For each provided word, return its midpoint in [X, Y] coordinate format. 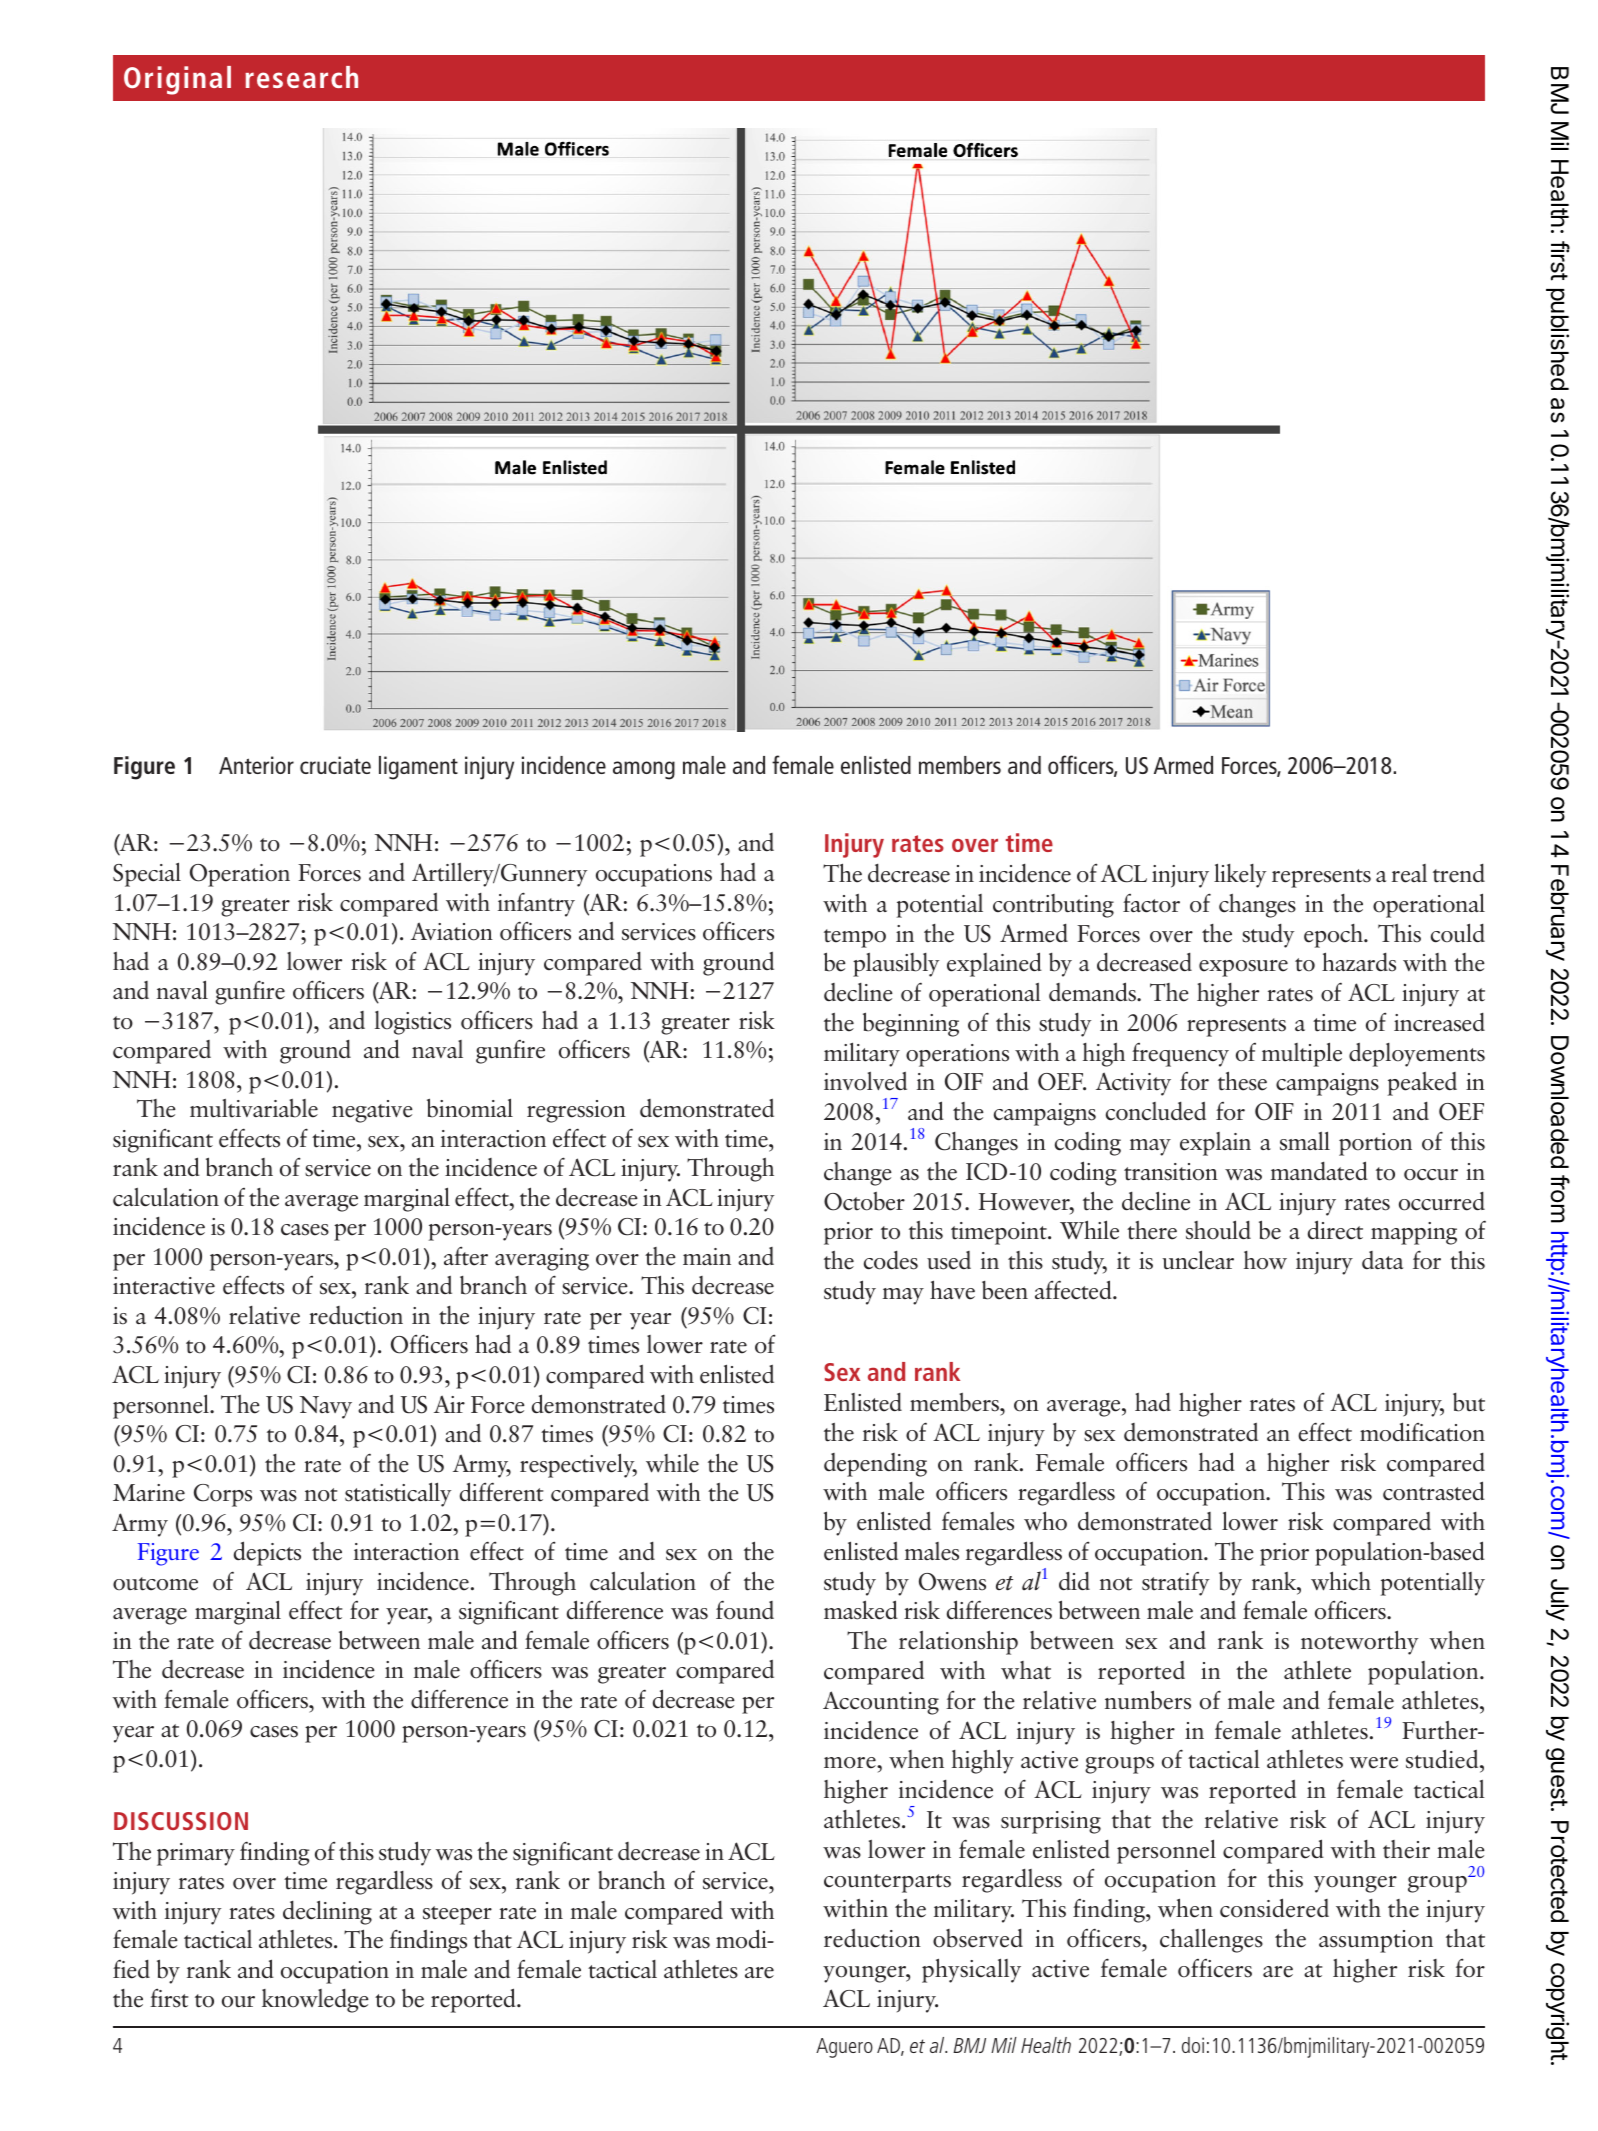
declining [327, 1912]
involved [865, 1081]
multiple [1302, 1054]
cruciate [335, 765]
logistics [413, 1023]
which [1341, 1581]
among [644, 770]
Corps [223, 1495]
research [301, 77]
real [1409, 873]
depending [875, 1465]
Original [177, 80]
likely [1240, 875]
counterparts [887, 1883]
